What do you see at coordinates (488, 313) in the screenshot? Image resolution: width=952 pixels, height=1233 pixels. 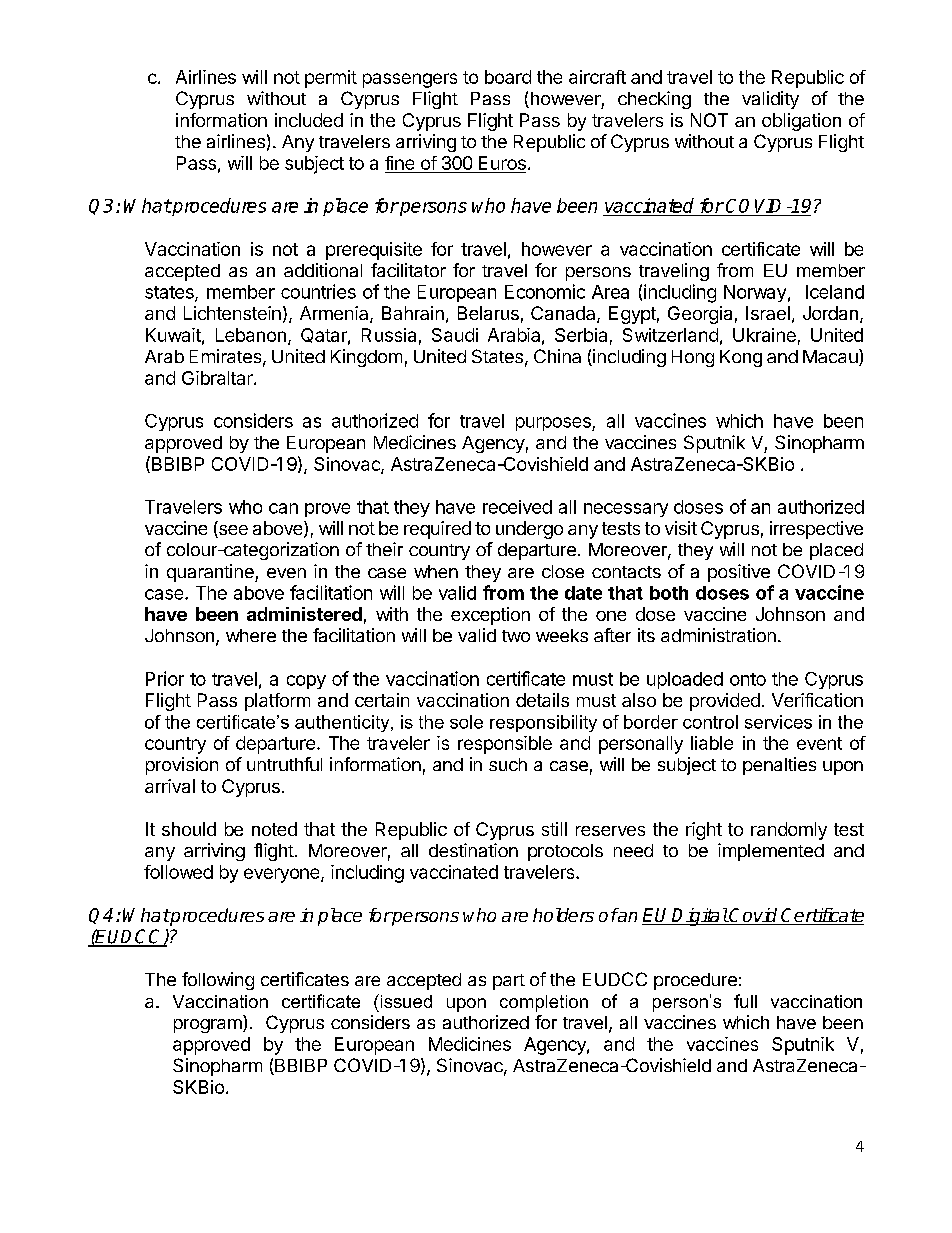 I see `Belarus` at bounding box center [488, 313].
